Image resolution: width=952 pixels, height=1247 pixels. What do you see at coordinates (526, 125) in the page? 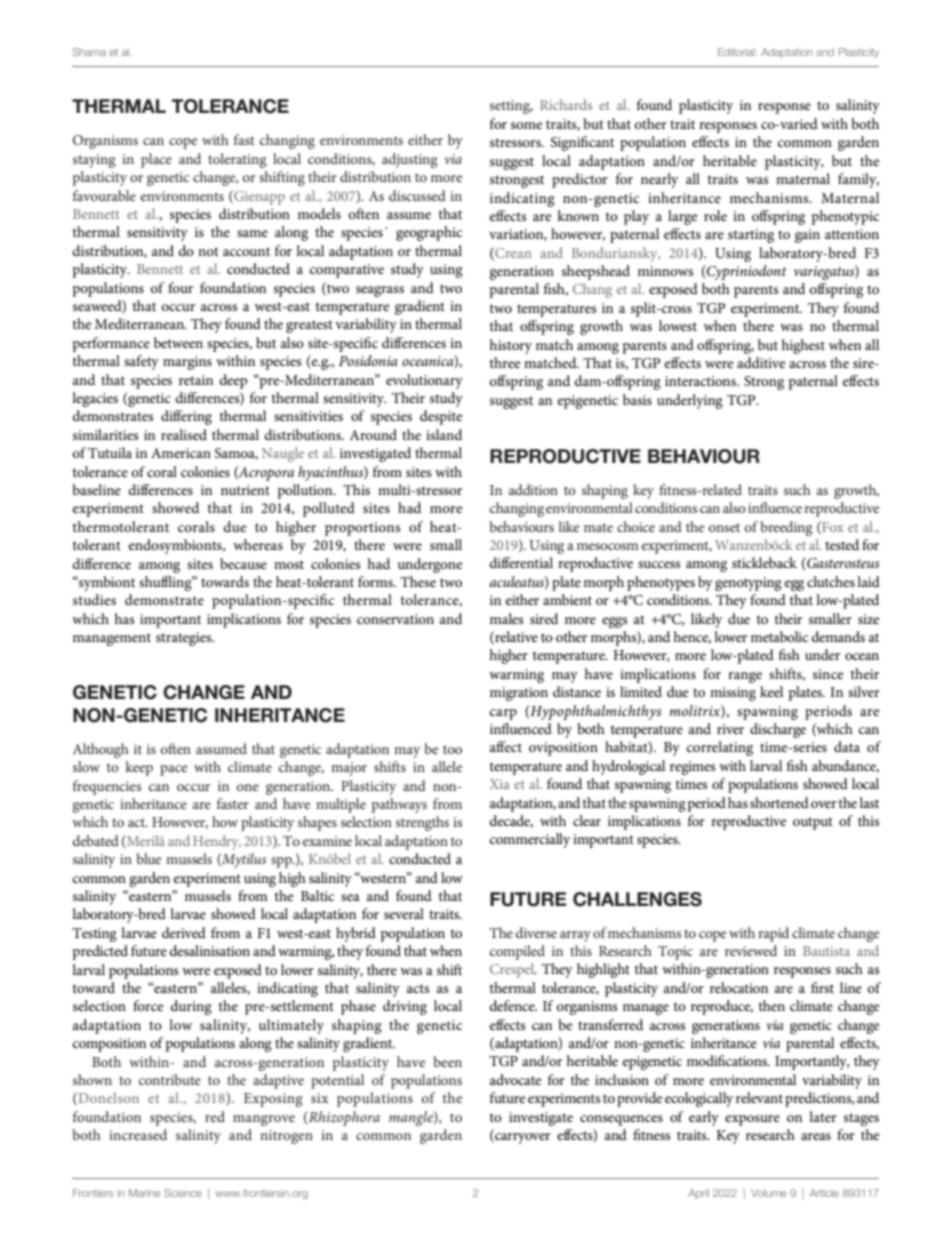
I see `some` at bounding box center [526, 125].
